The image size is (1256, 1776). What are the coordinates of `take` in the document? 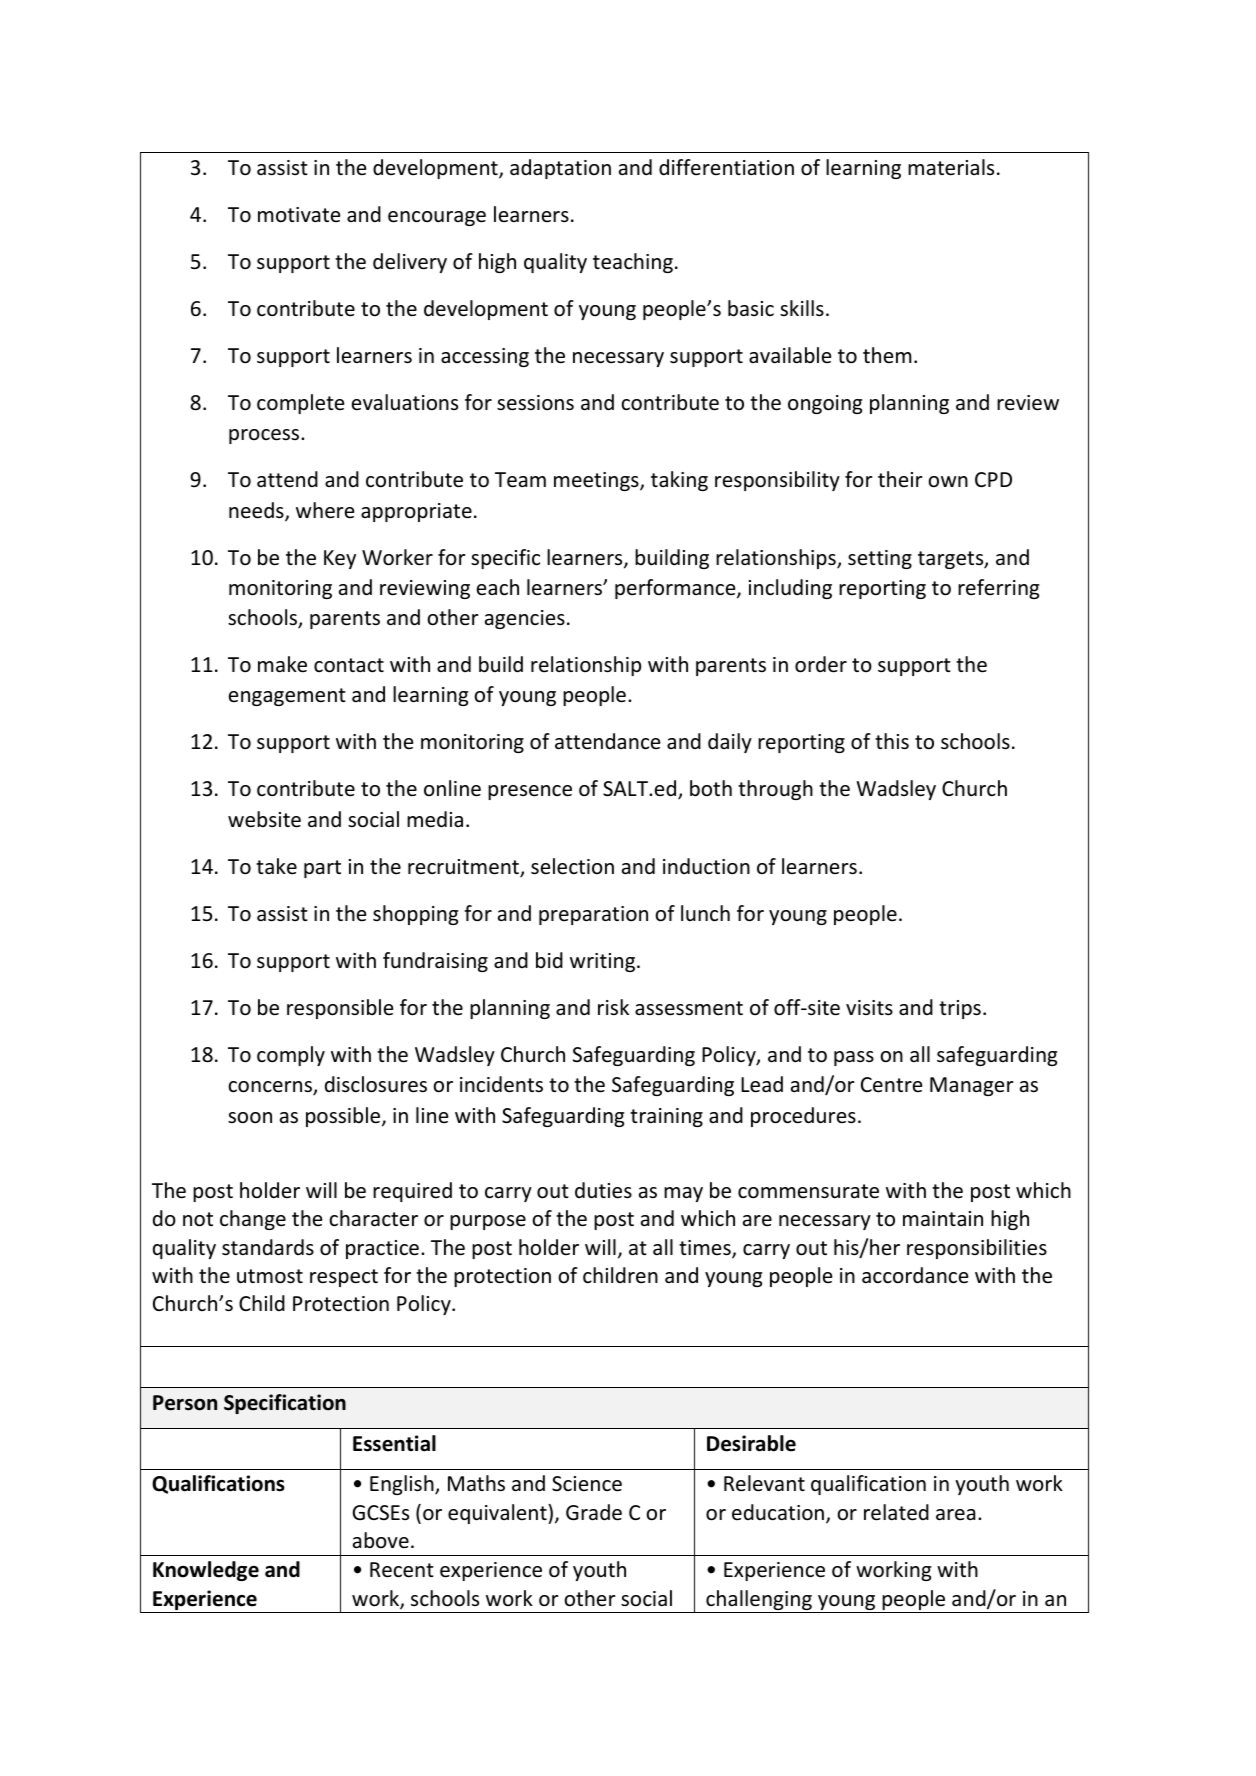 It's located at (276, 866).
